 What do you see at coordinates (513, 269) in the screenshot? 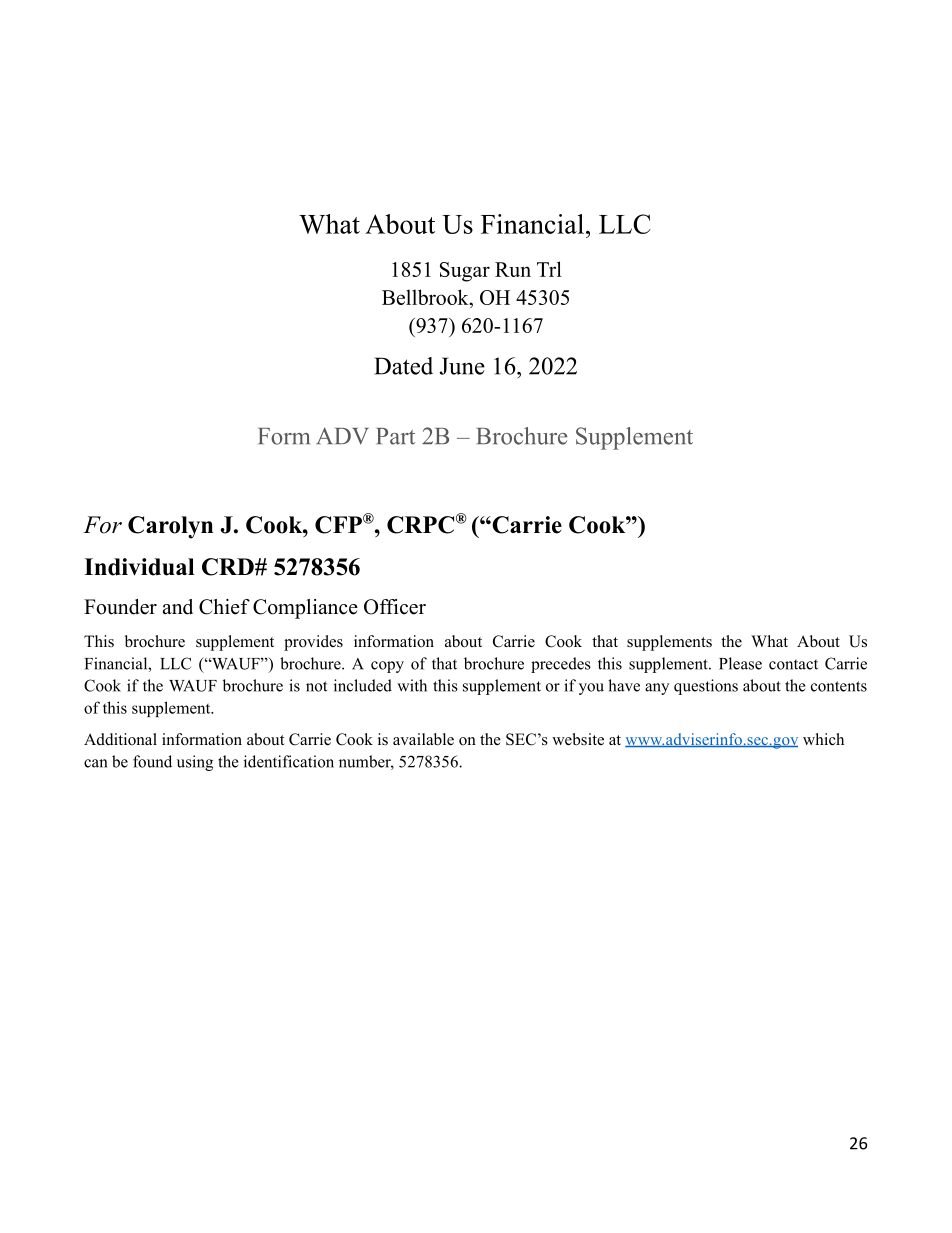
I see `Run` at bounding box center [513, 269].
